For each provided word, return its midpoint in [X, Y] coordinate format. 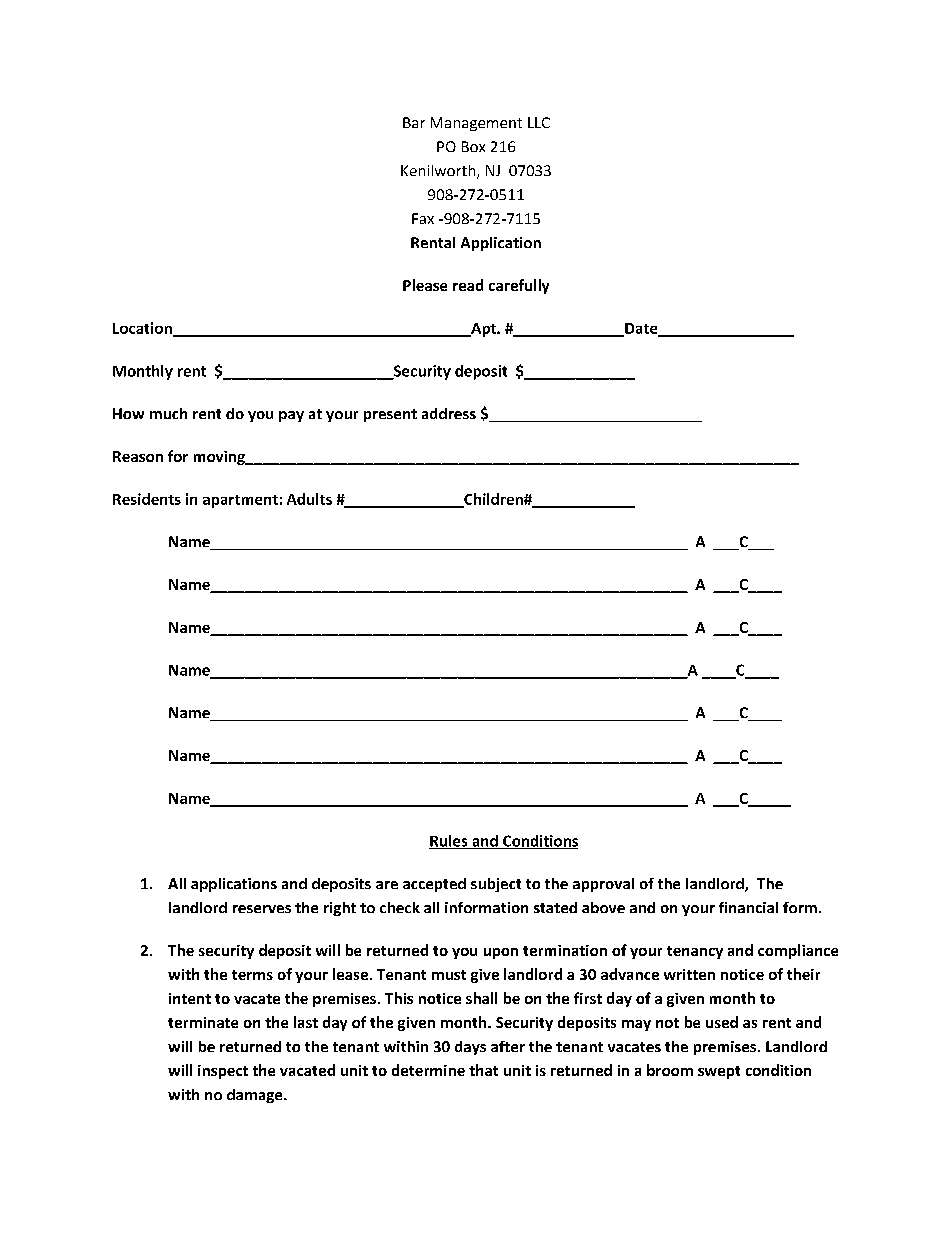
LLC [539, 122]
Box [473, 146]
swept [719, 1072]
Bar [414, 122]
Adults [309, 499]
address [449, 413]
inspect [223, 1072]
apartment [240, 501]
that [483, 1070]
